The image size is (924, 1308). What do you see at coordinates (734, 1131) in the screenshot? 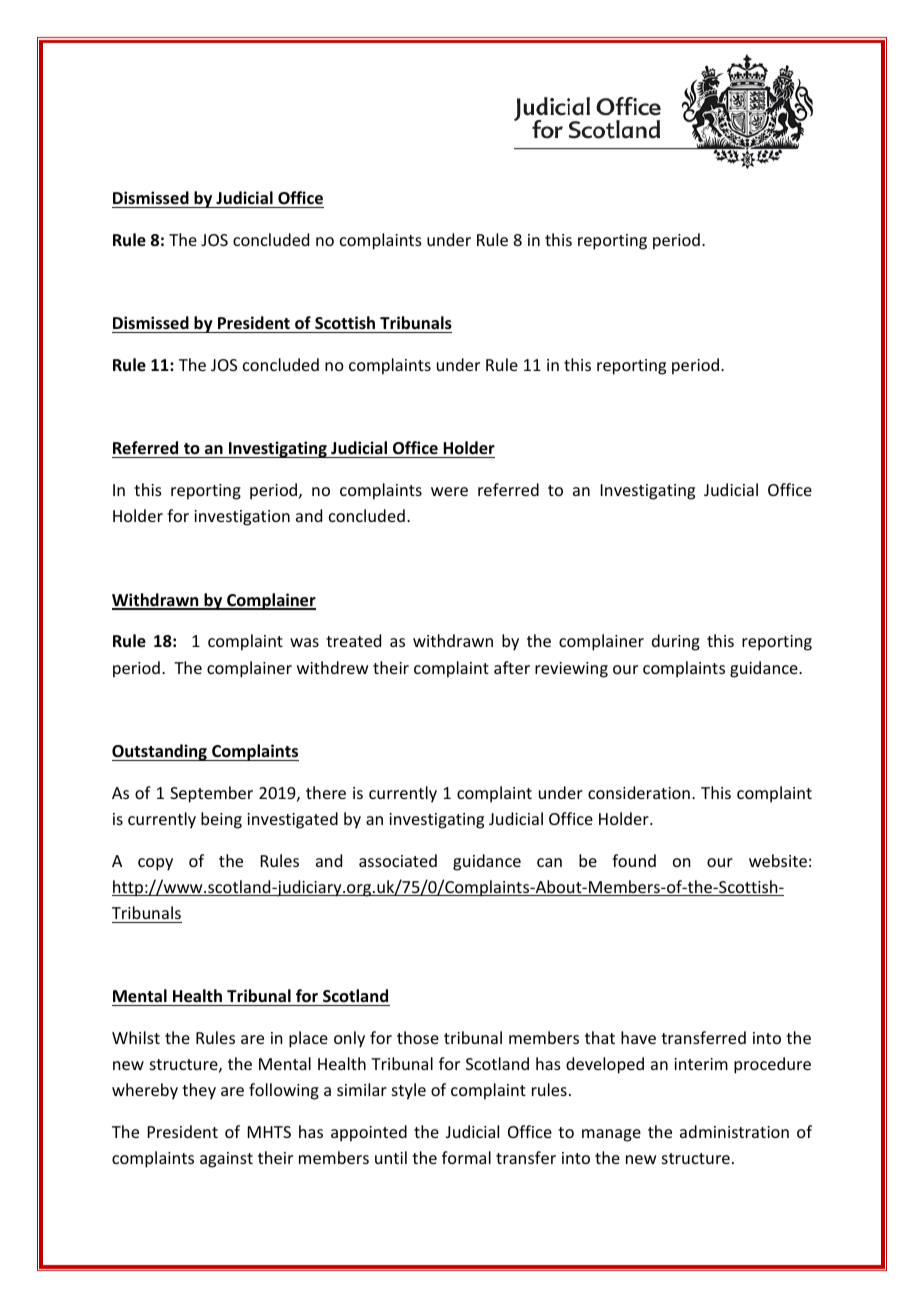
I see `administration` at bounding box center [734, 1131].
